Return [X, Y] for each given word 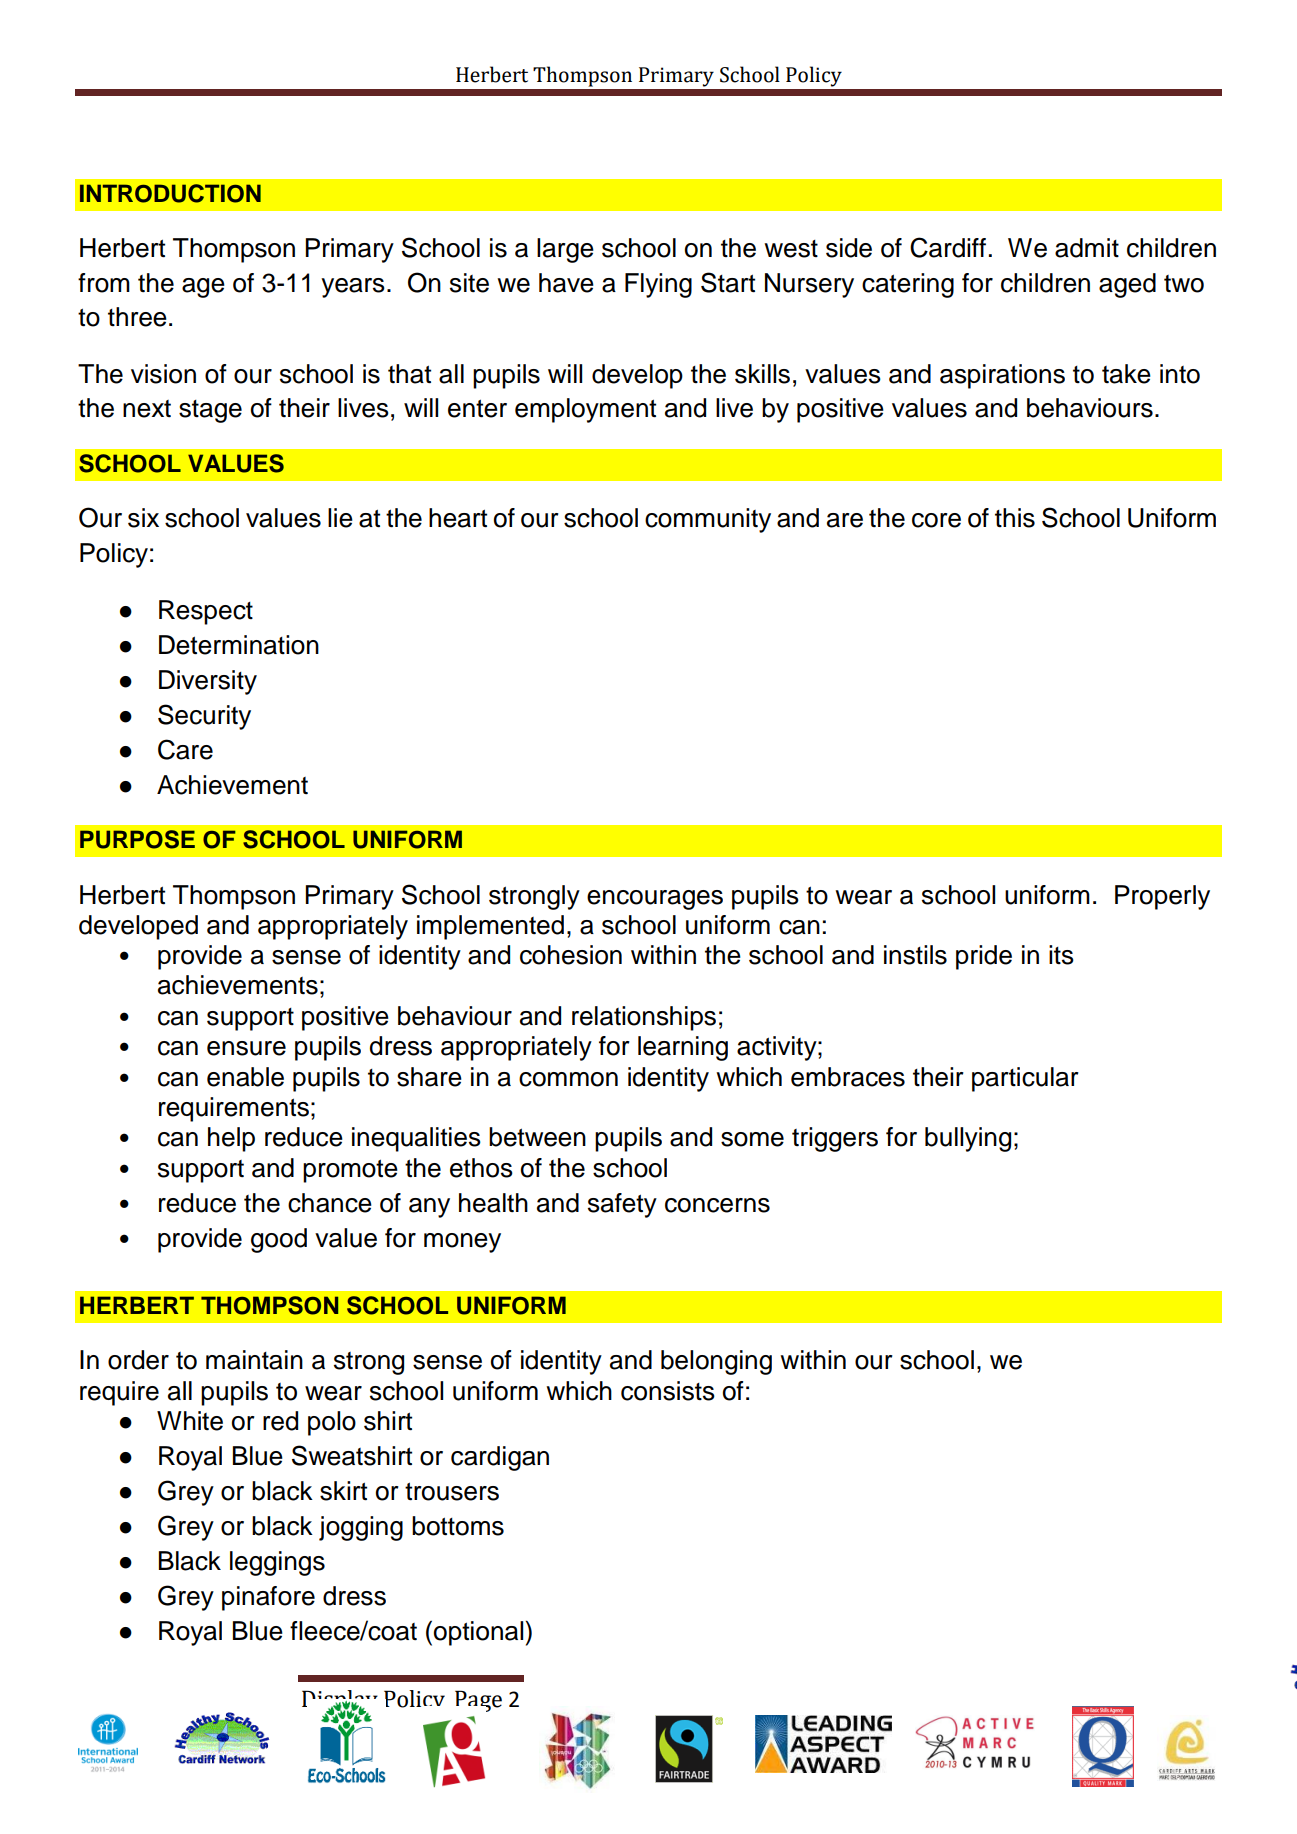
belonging [716, 1362]
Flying [658, 285]
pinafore [268, 1598]
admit [1087, 248]
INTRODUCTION [170, 193]
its [1061, 955]
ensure [246, 1048]
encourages [655, 900]
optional [480, 1633]
